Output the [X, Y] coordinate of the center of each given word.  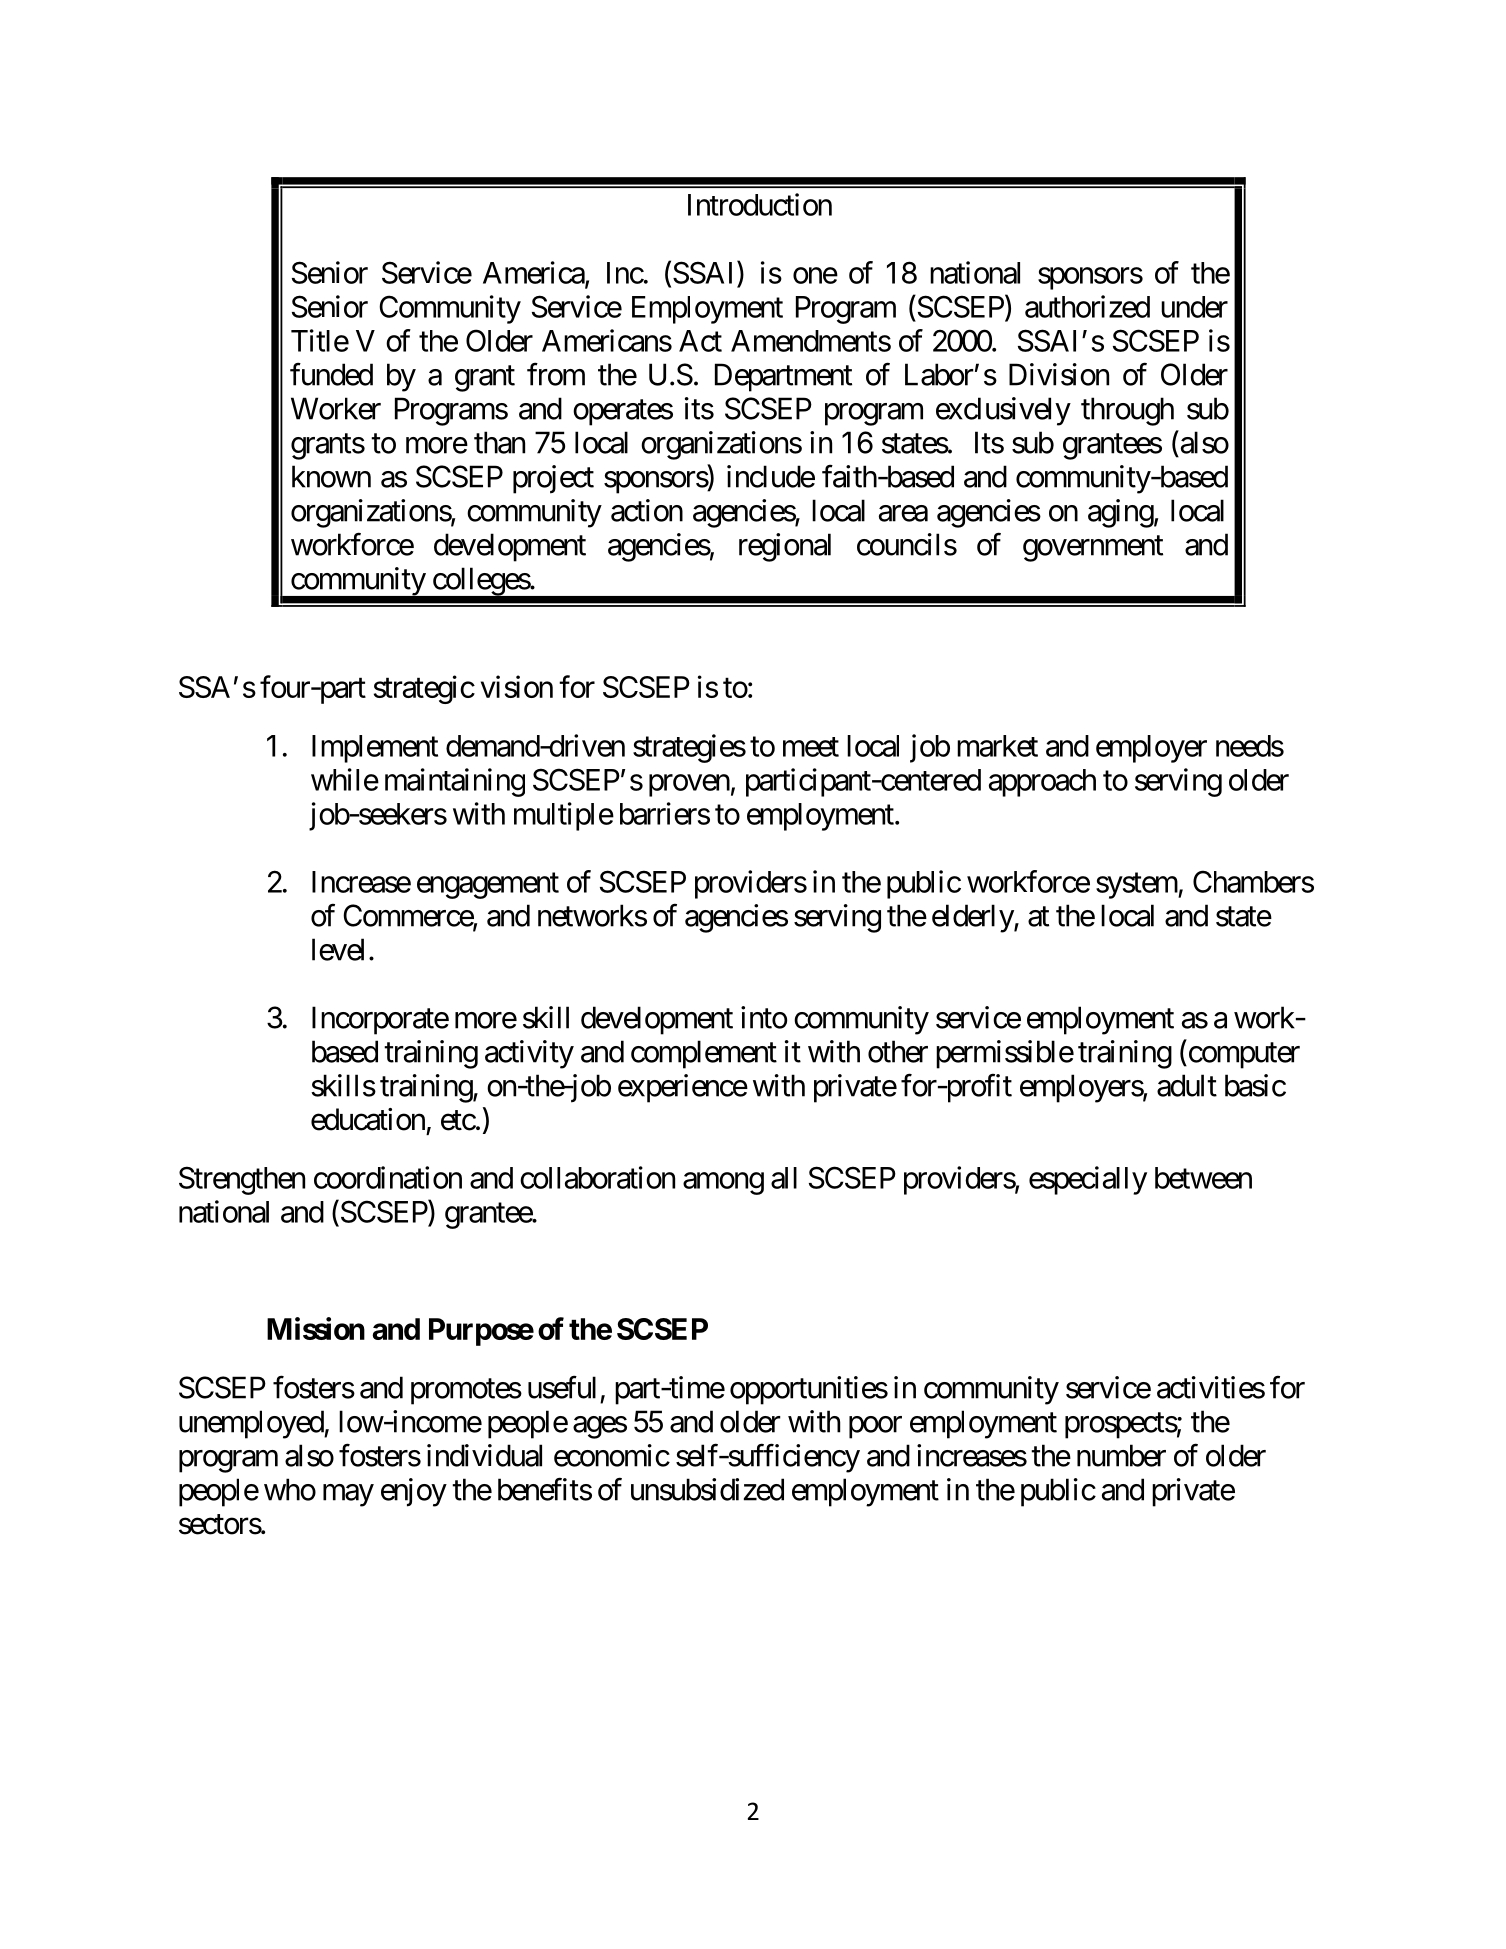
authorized [1087, 306]
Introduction [760, 204]
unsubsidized [707, 1489]
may [348, 1495]
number [1121, 1455]
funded [331, 374]
